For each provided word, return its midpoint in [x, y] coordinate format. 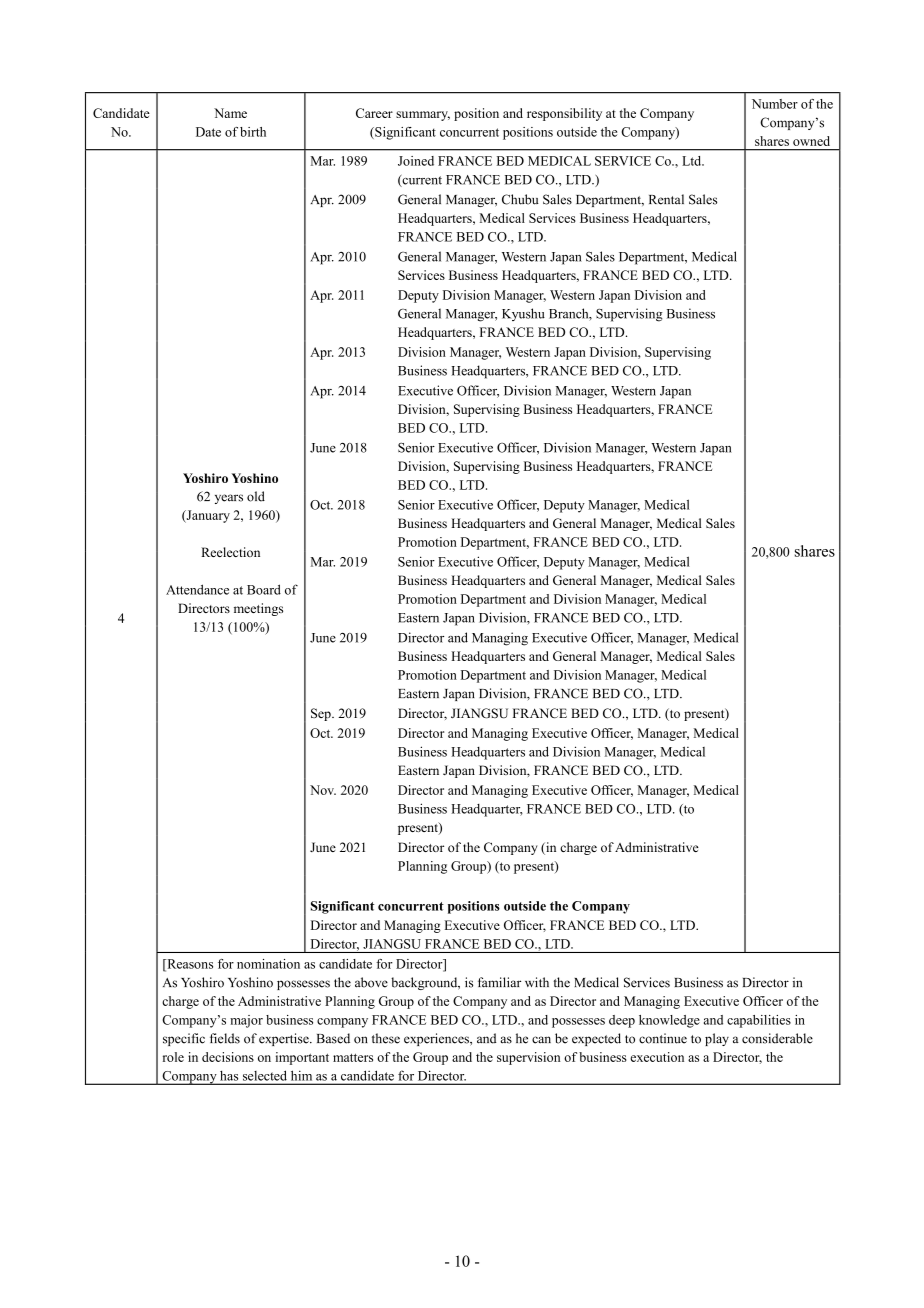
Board [264, 589]
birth [253, 132]
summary [423, 116]
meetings [258, 609]
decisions [228, 1057]
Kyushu [523, 314]
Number [775, 104]
